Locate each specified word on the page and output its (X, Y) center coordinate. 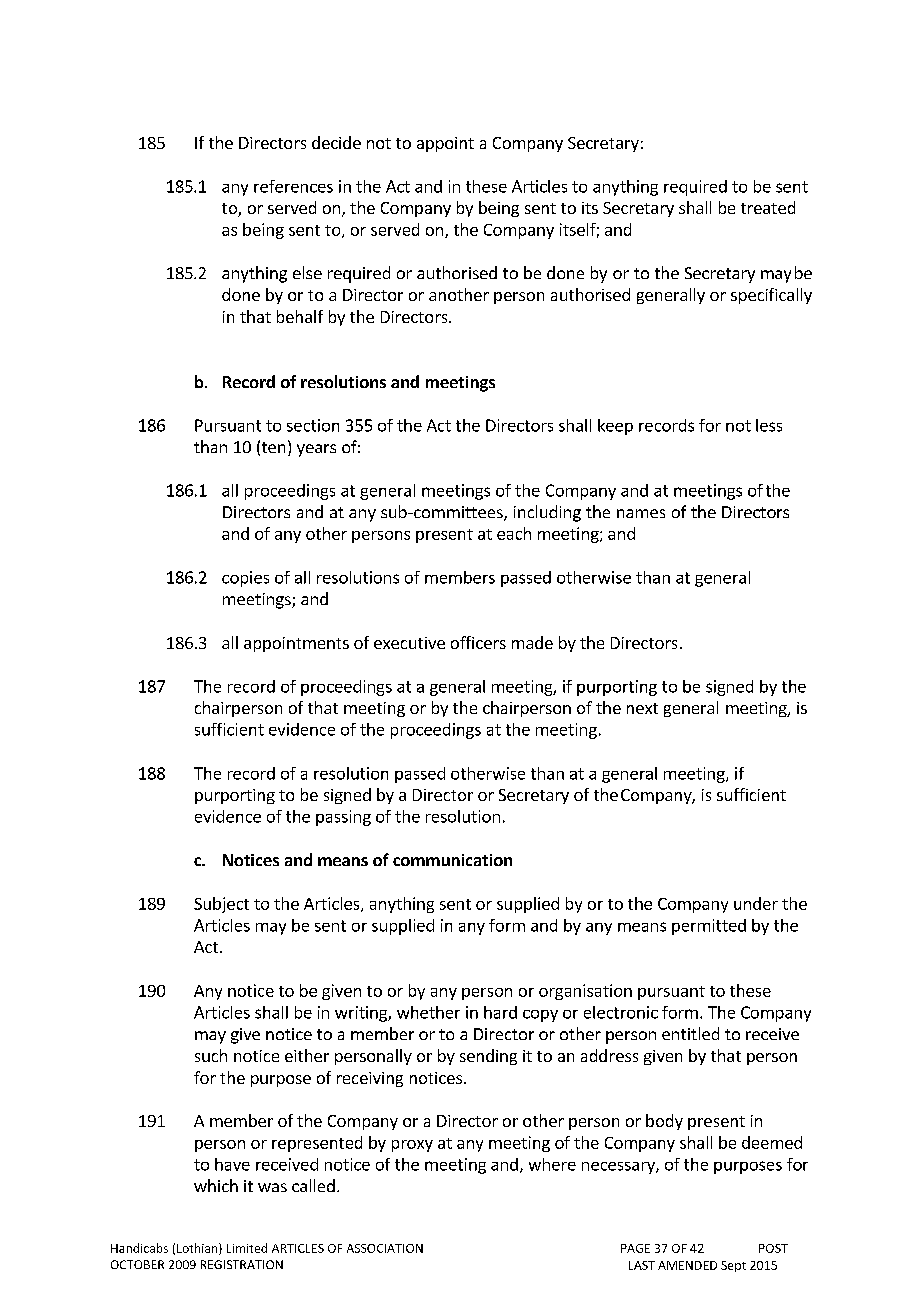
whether (428, 1012)
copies (245, 579)
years (316, 450)
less (769, 425)
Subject (221, 905)
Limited (247, 1248)
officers (478, 642)
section (313, 425)
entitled (690, 1033)
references (293, 186)
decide (336, 142)
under (756, 903)
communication (452, 860)
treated (768, 207)
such (211, 1055)
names (641, 513)
